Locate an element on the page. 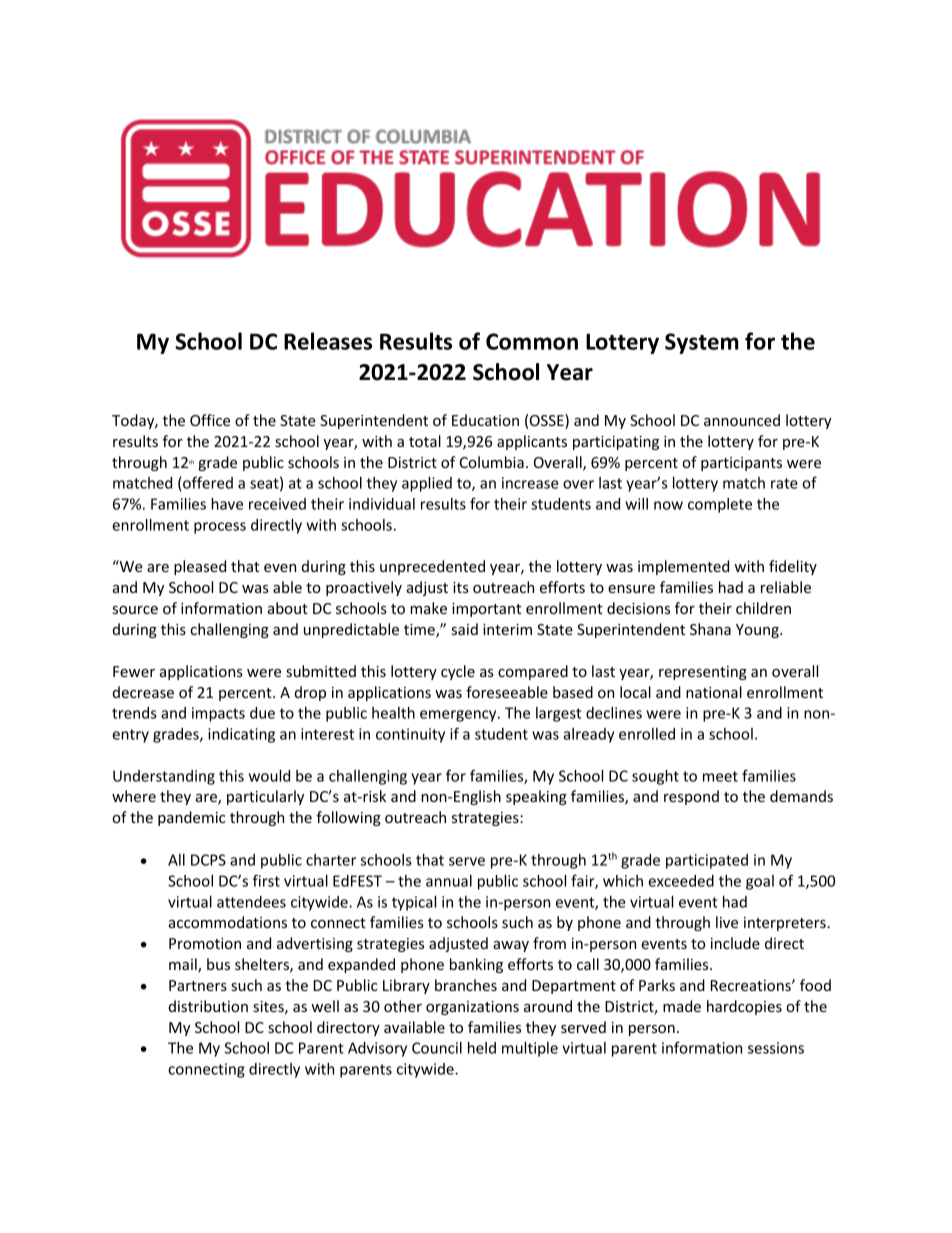 The width and height of the image is (952, 1233). pandemic is located at coordinates (191, 818).
